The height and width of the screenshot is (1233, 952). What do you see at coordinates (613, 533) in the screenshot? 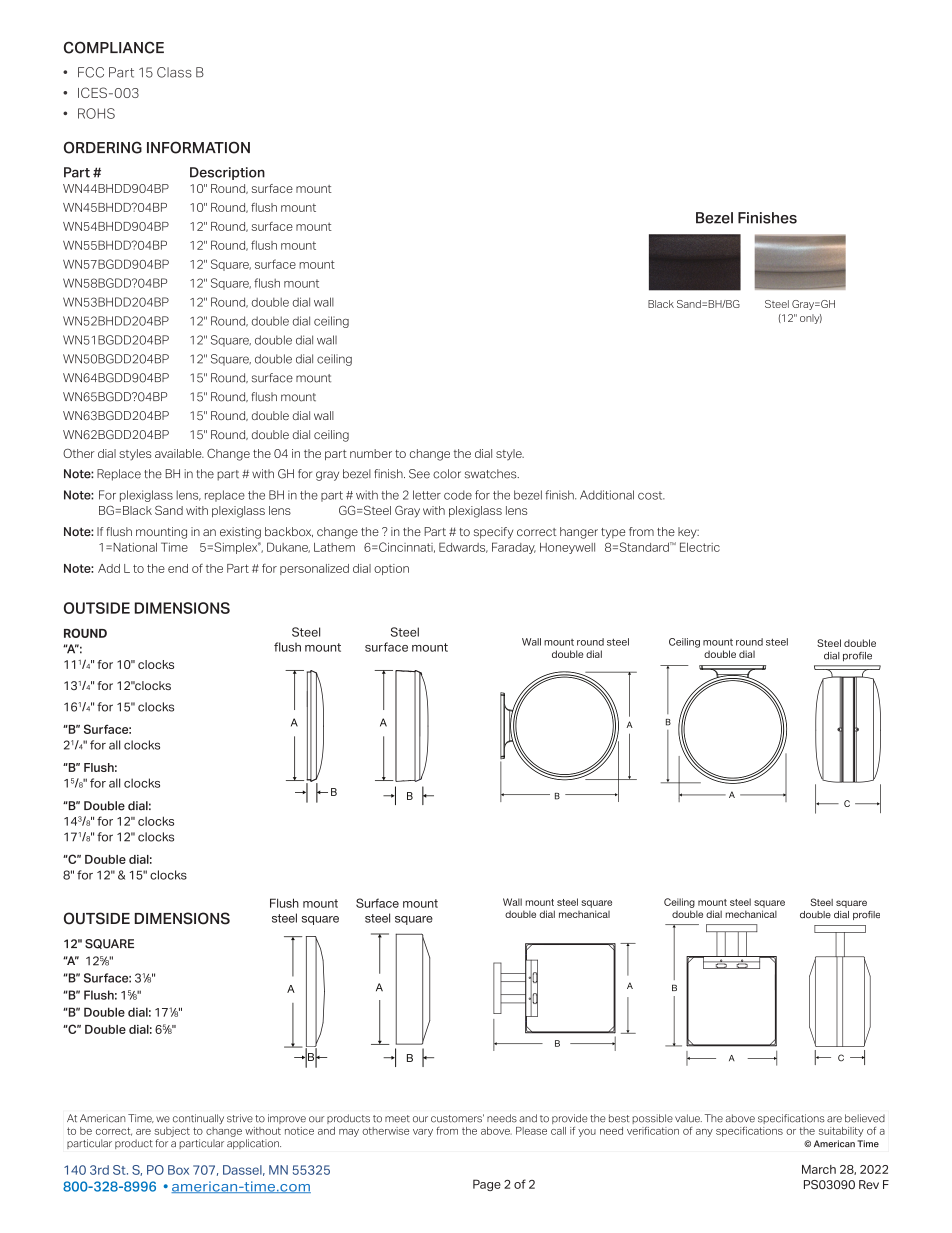
I see `type` at bounding box center [613, 533].
